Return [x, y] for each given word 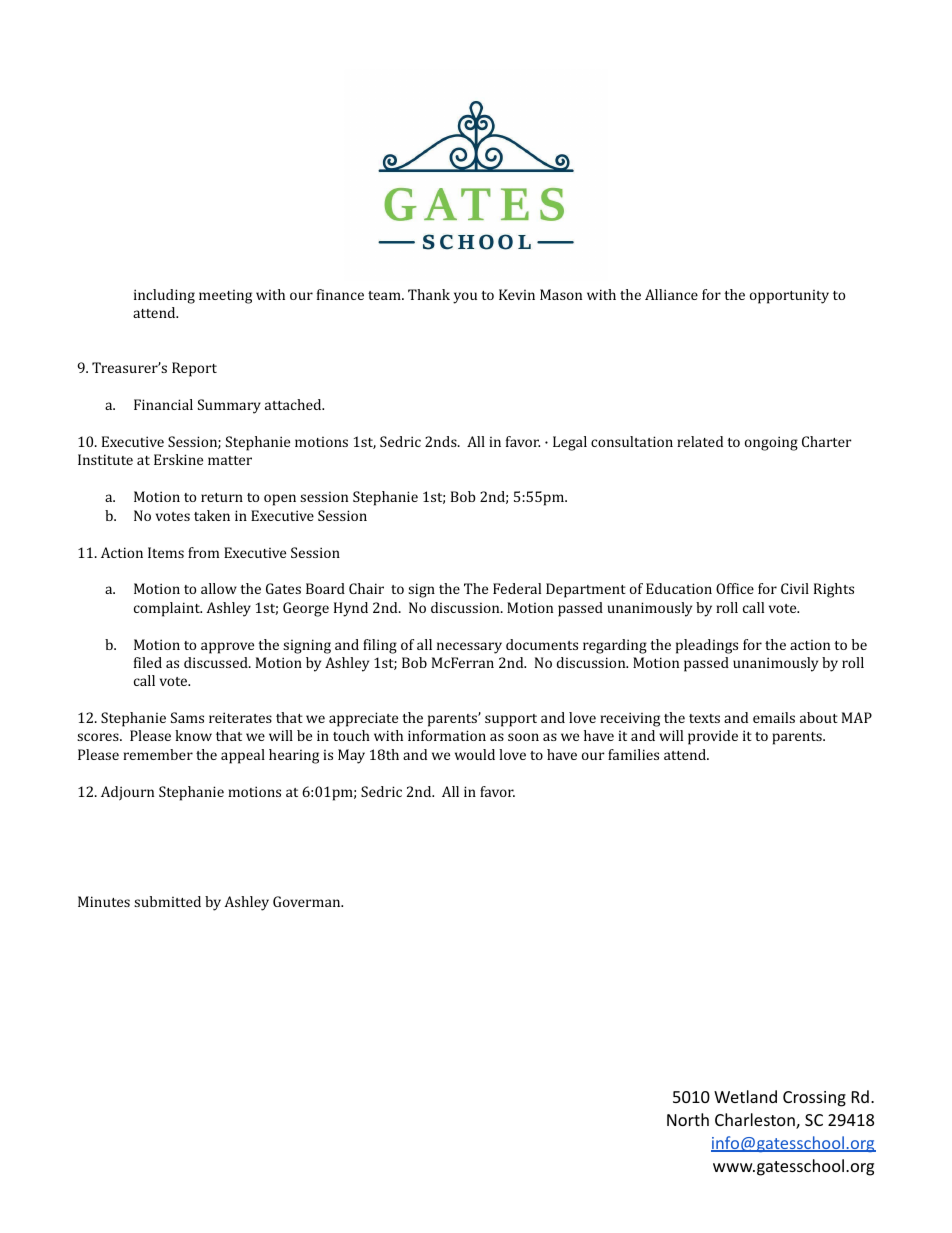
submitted [167, 901]
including [164, 296]
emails [774, 717]
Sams [187, 717]
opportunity [789, 297]
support [511, 720]
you [465, 298]
